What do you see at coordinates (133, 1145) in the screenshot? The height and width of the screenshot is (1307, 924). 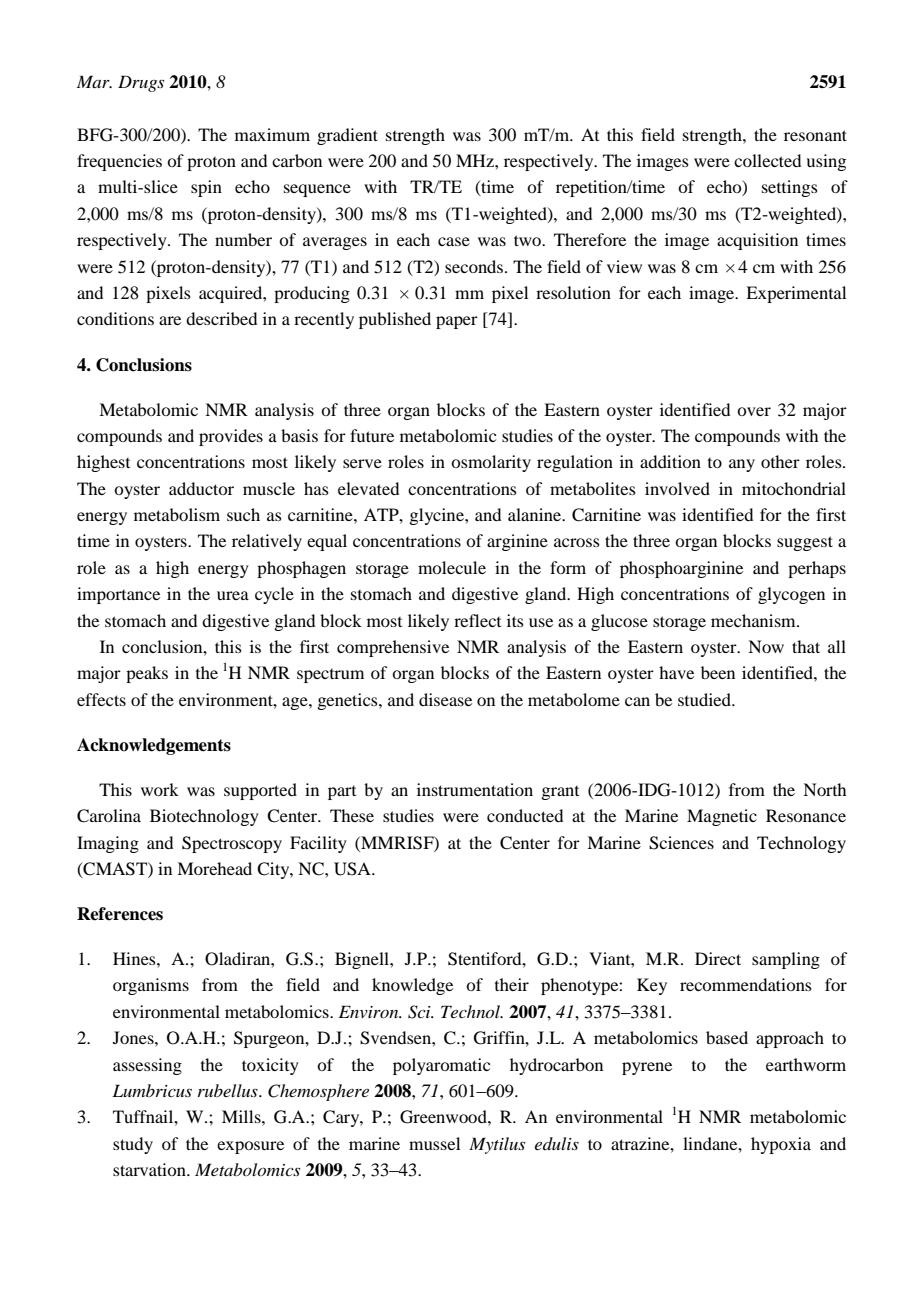 I see `study` at bounding box center [133, 1145].
